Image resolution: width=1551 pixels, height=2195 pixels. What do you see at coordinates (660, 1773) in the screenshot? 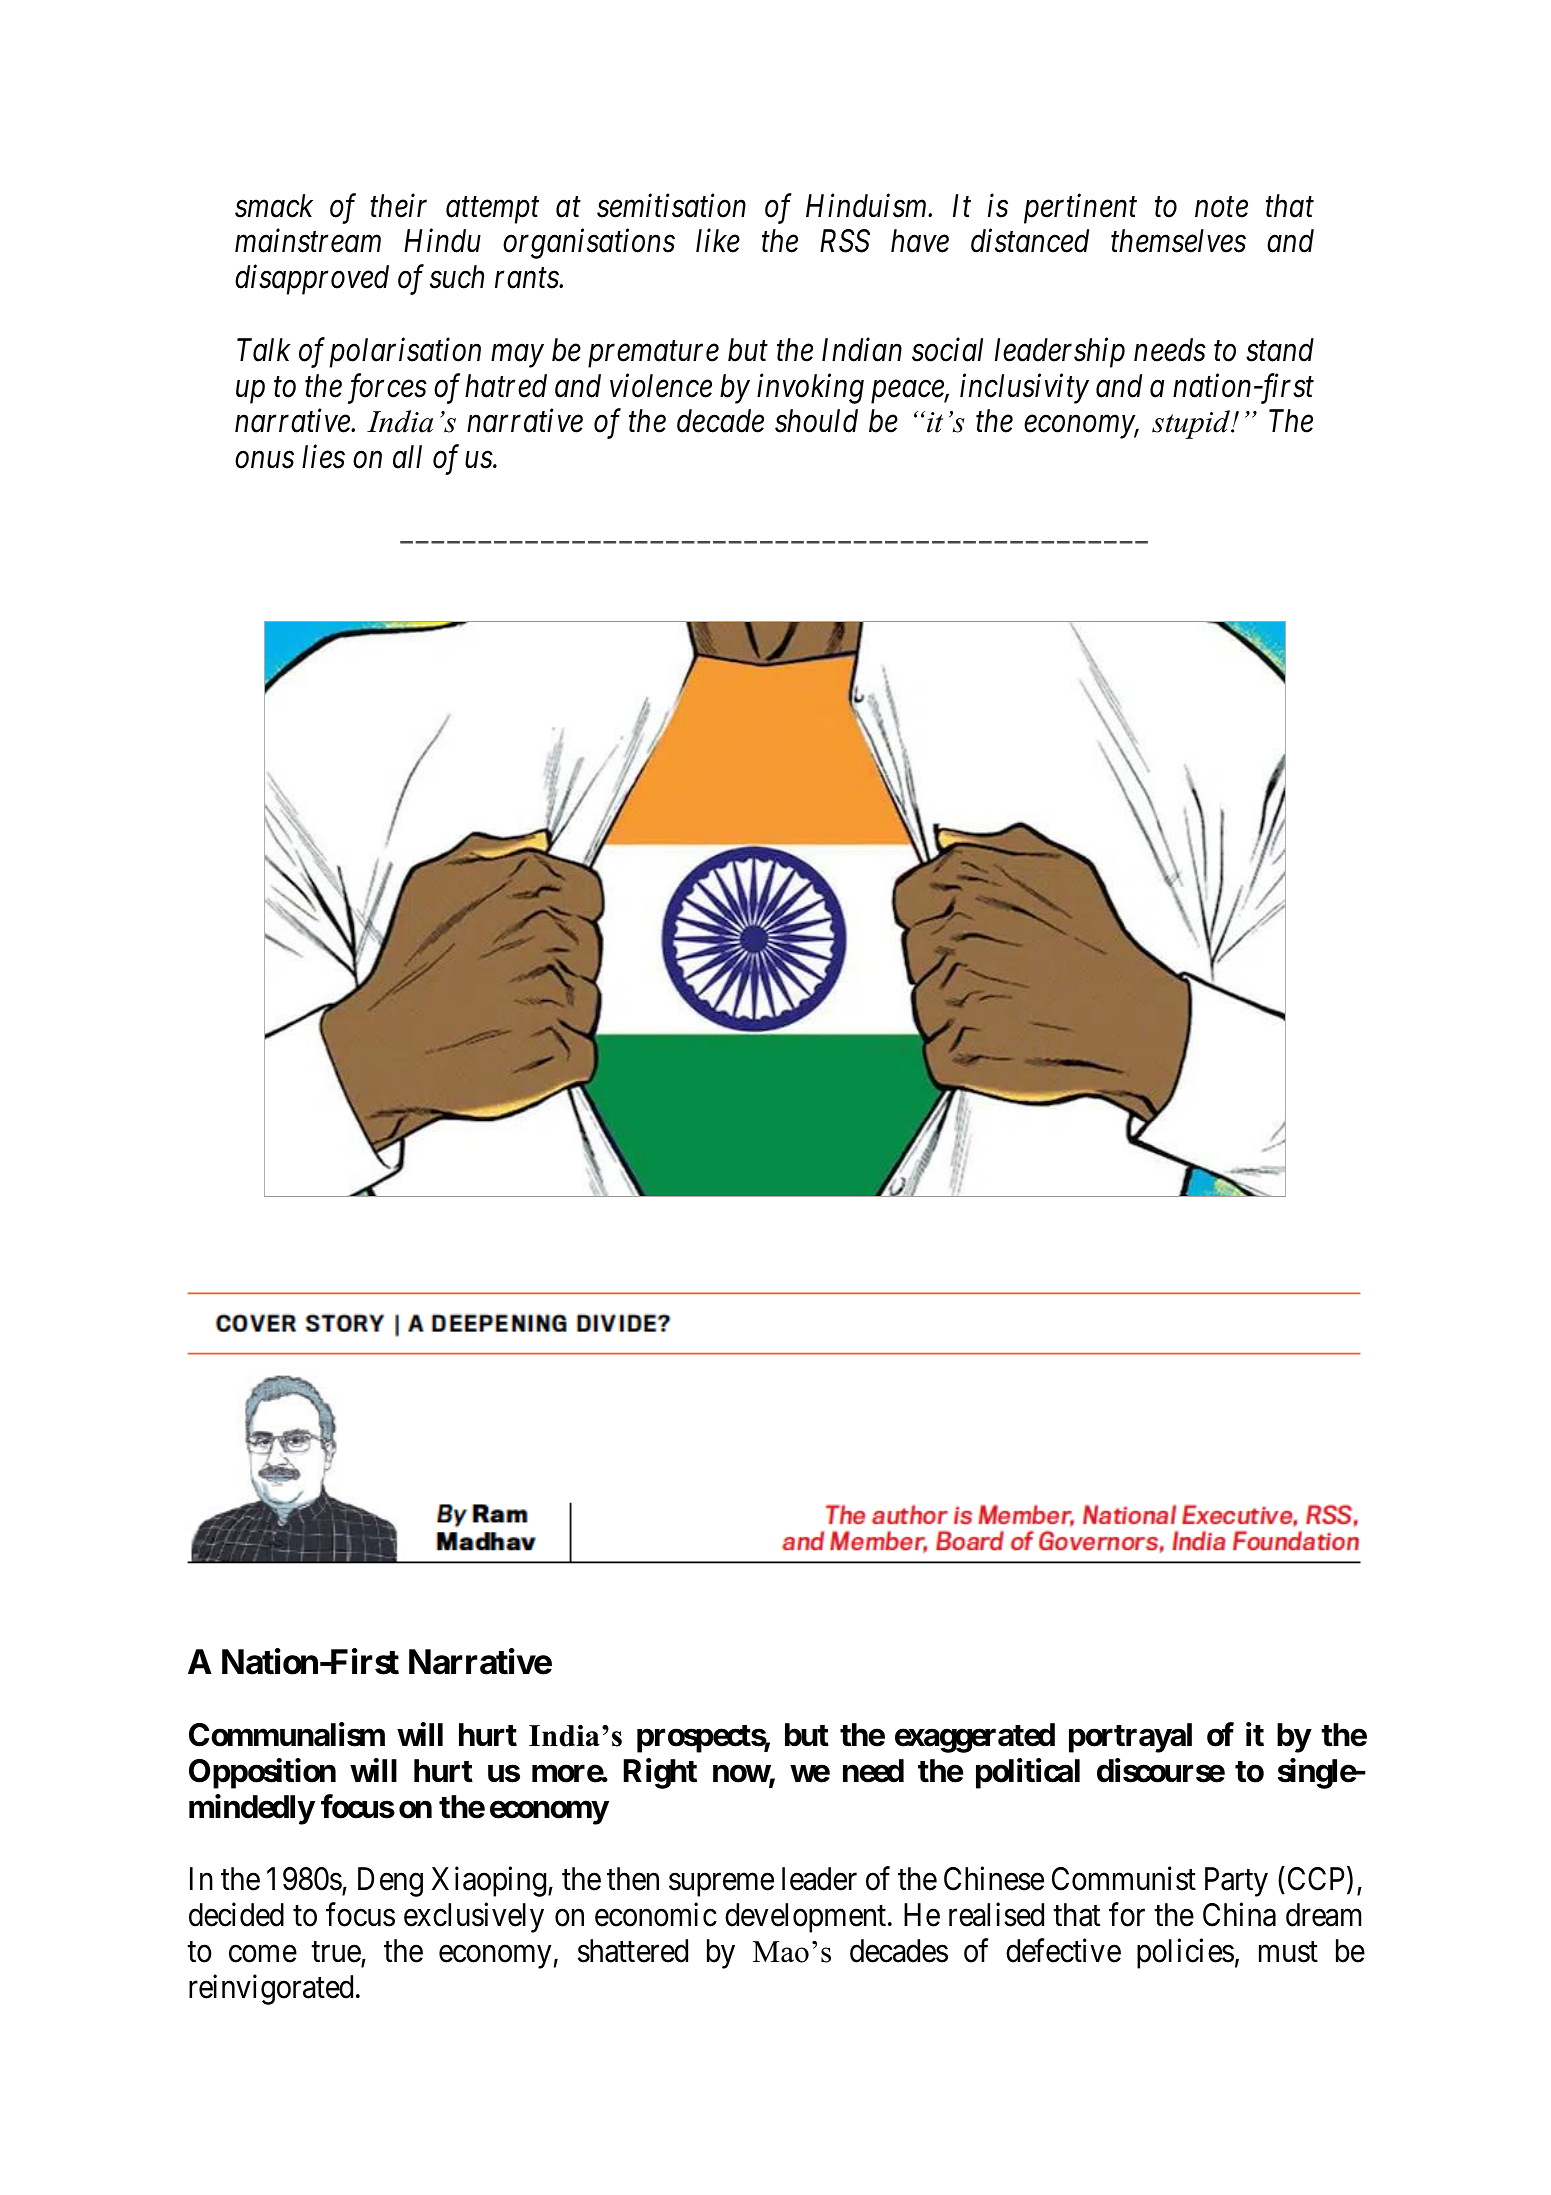
I see `Right` at bounding box center [660, 1773].
